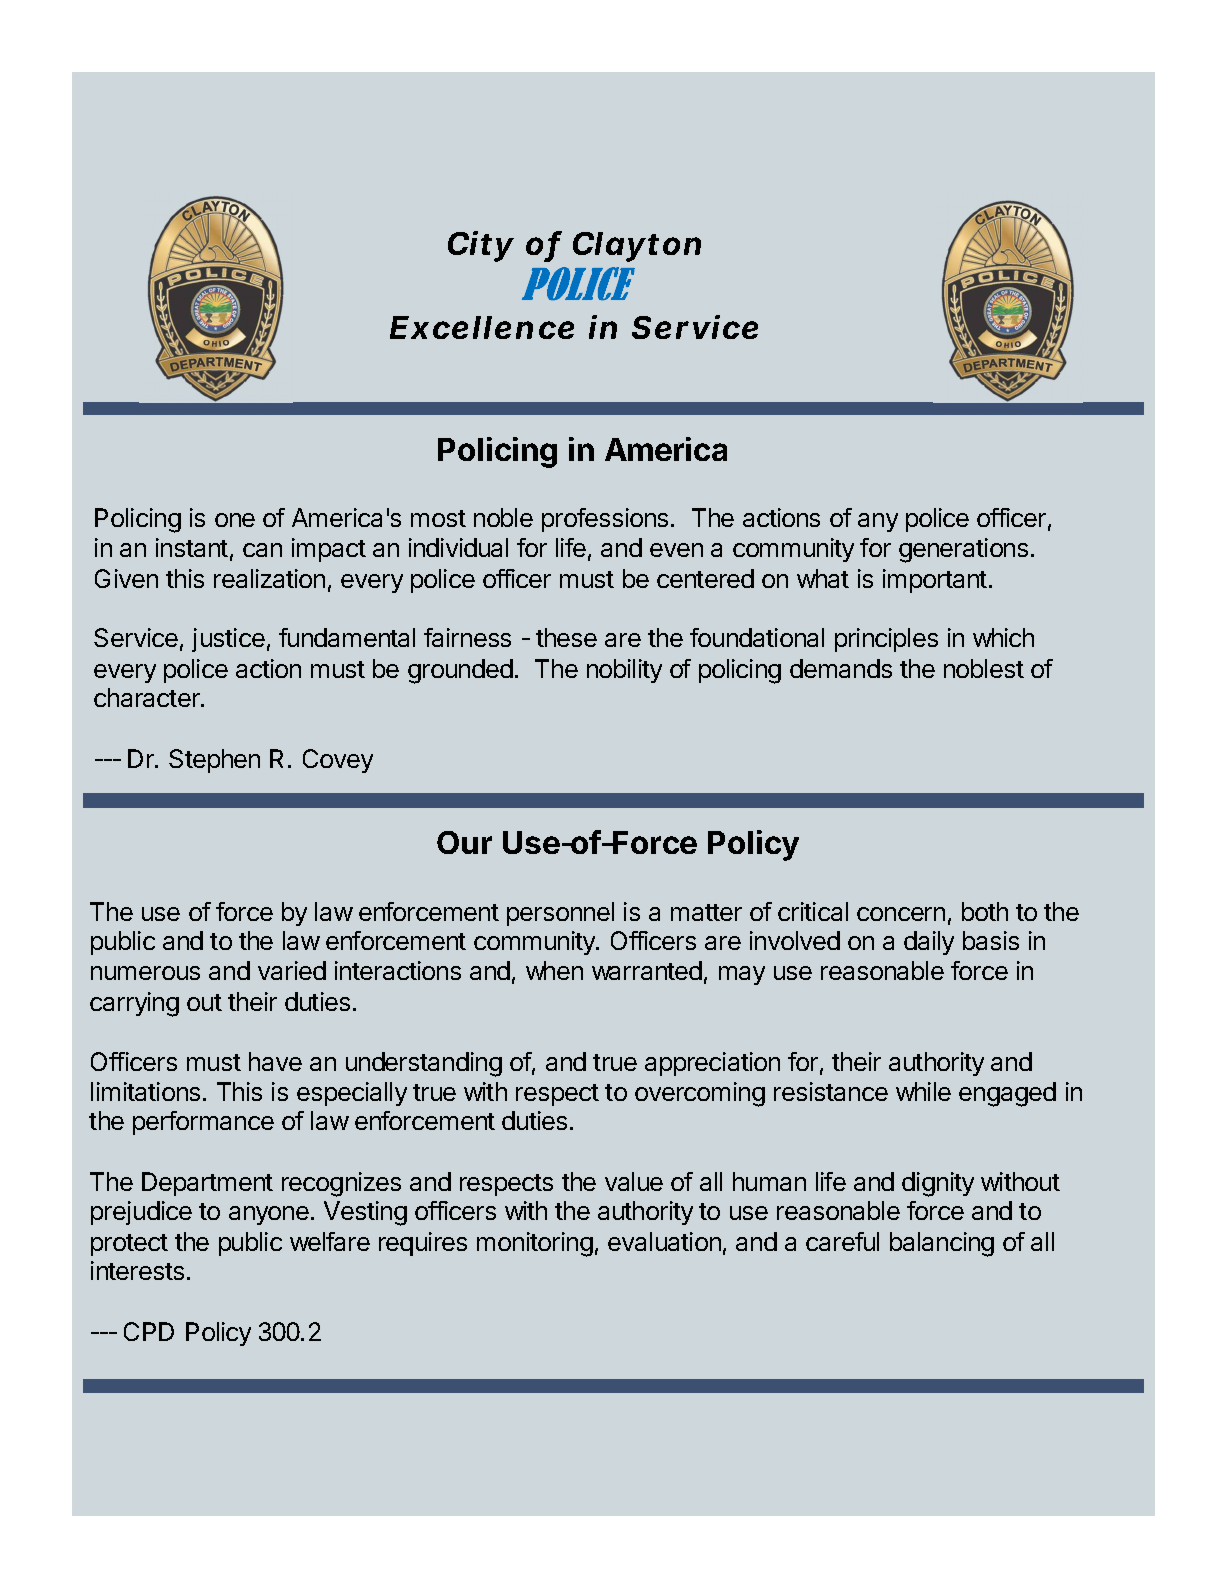 This document has height=1588, width=1227. I want to click on these, so click(566, 637).
